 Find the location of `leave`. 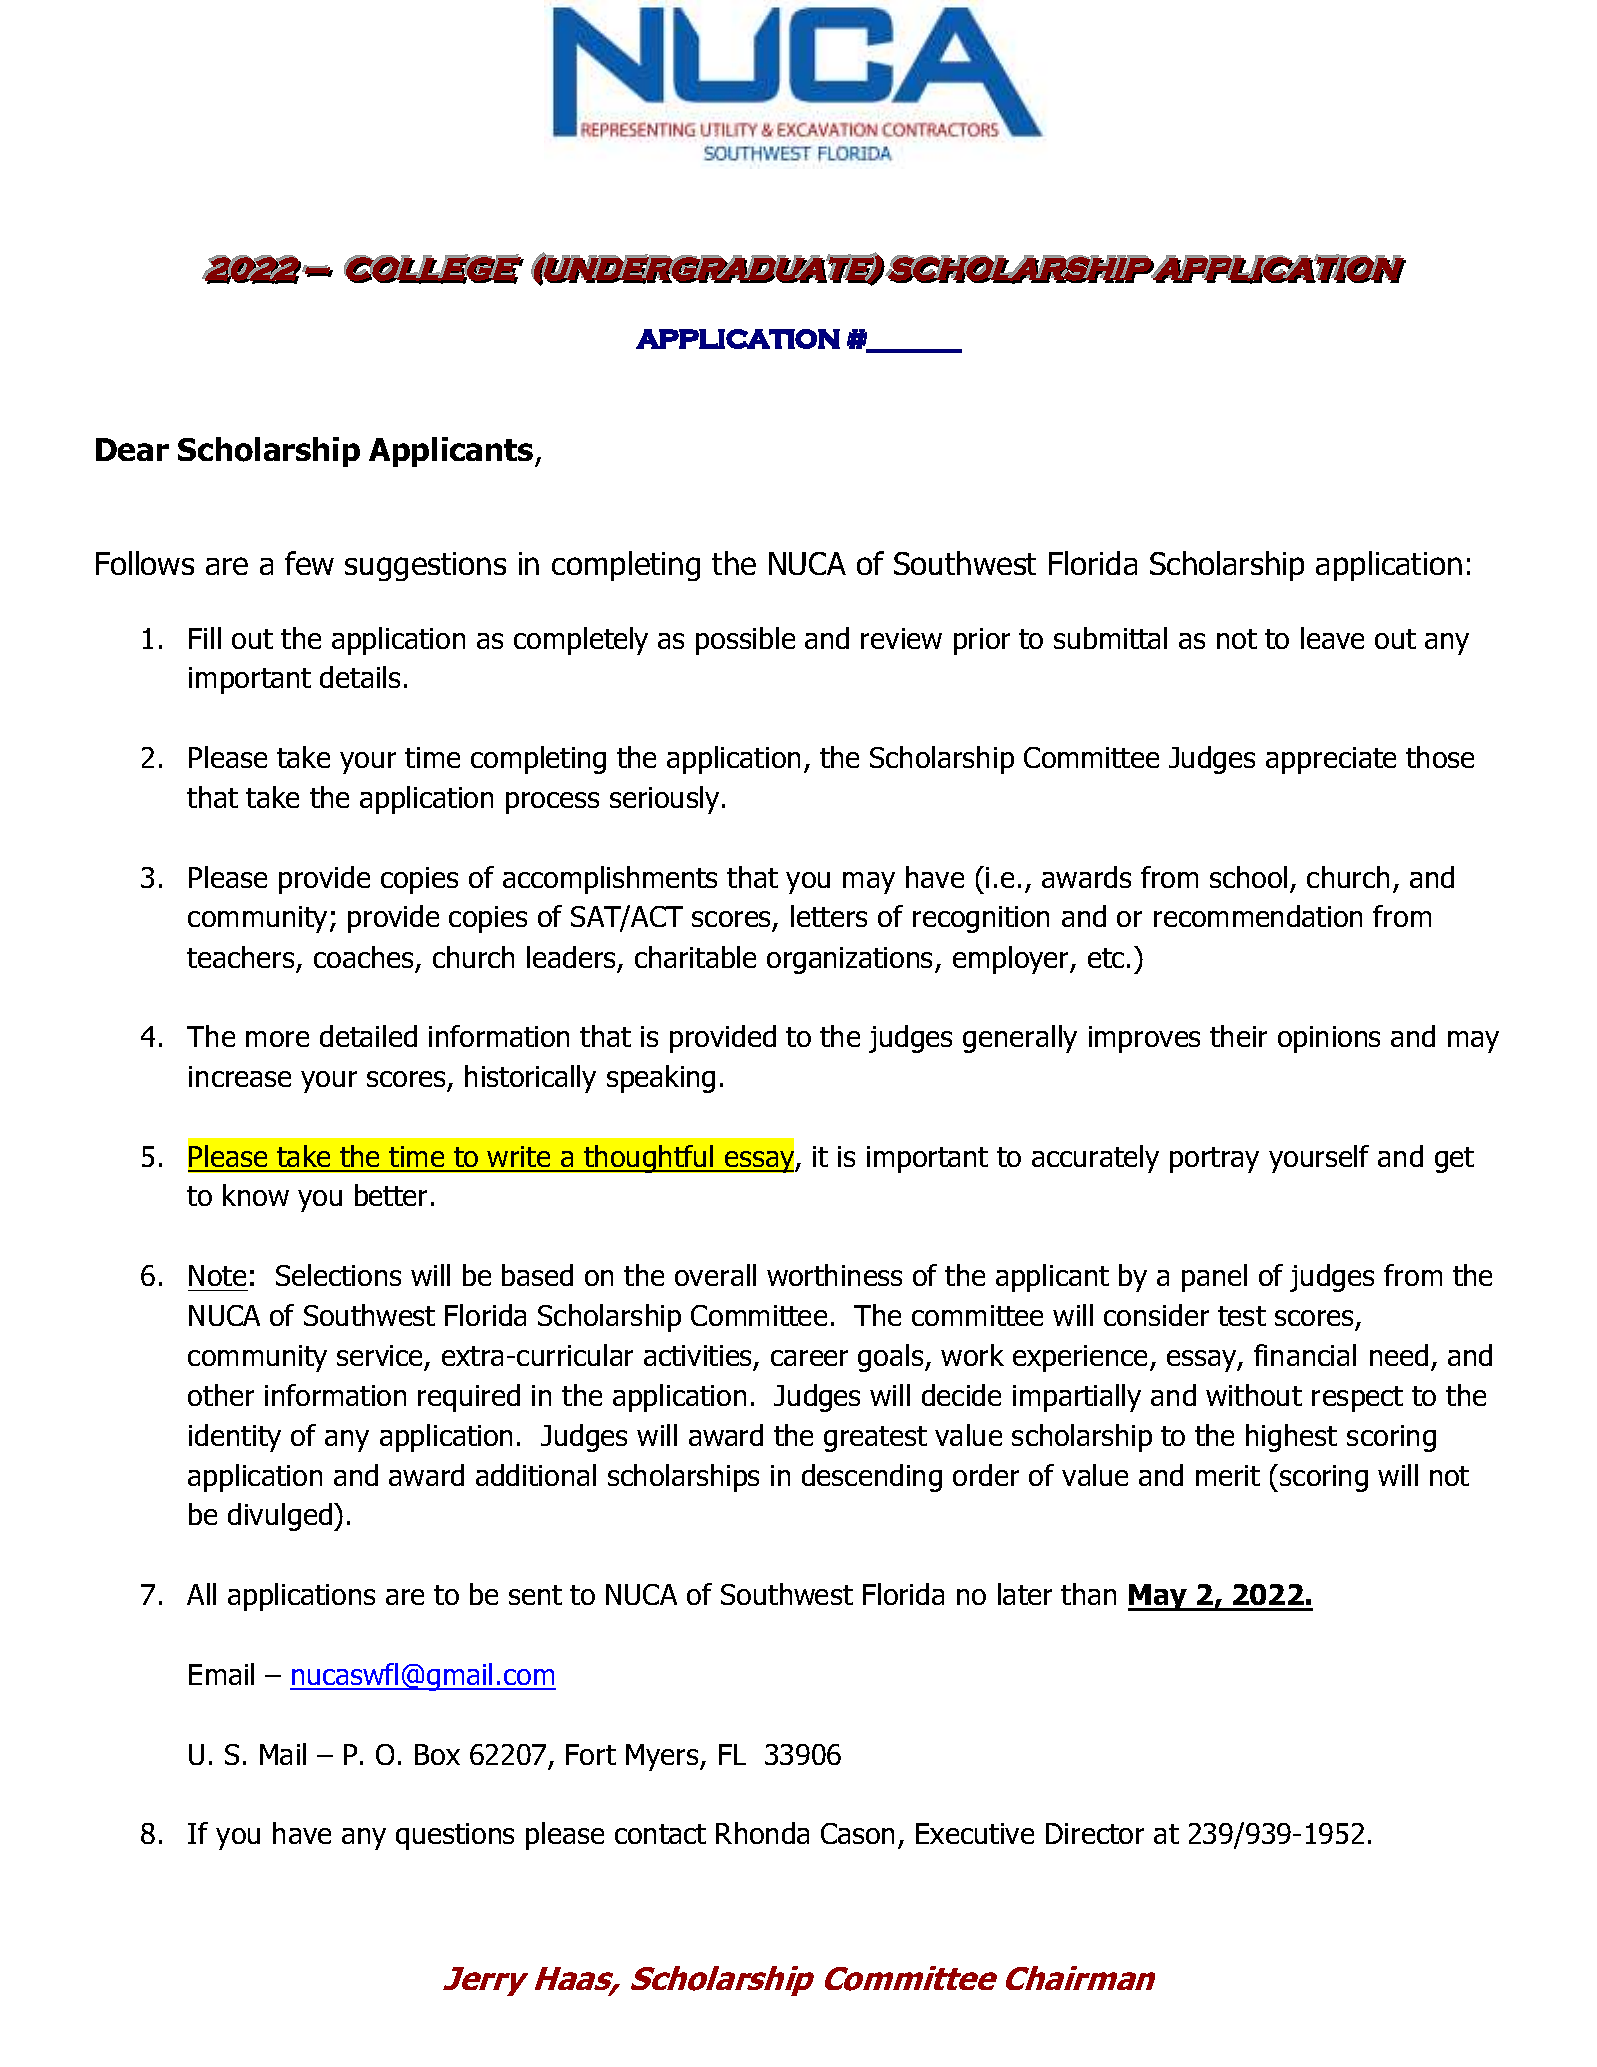

leave is located at coordinates (1332, 638).
